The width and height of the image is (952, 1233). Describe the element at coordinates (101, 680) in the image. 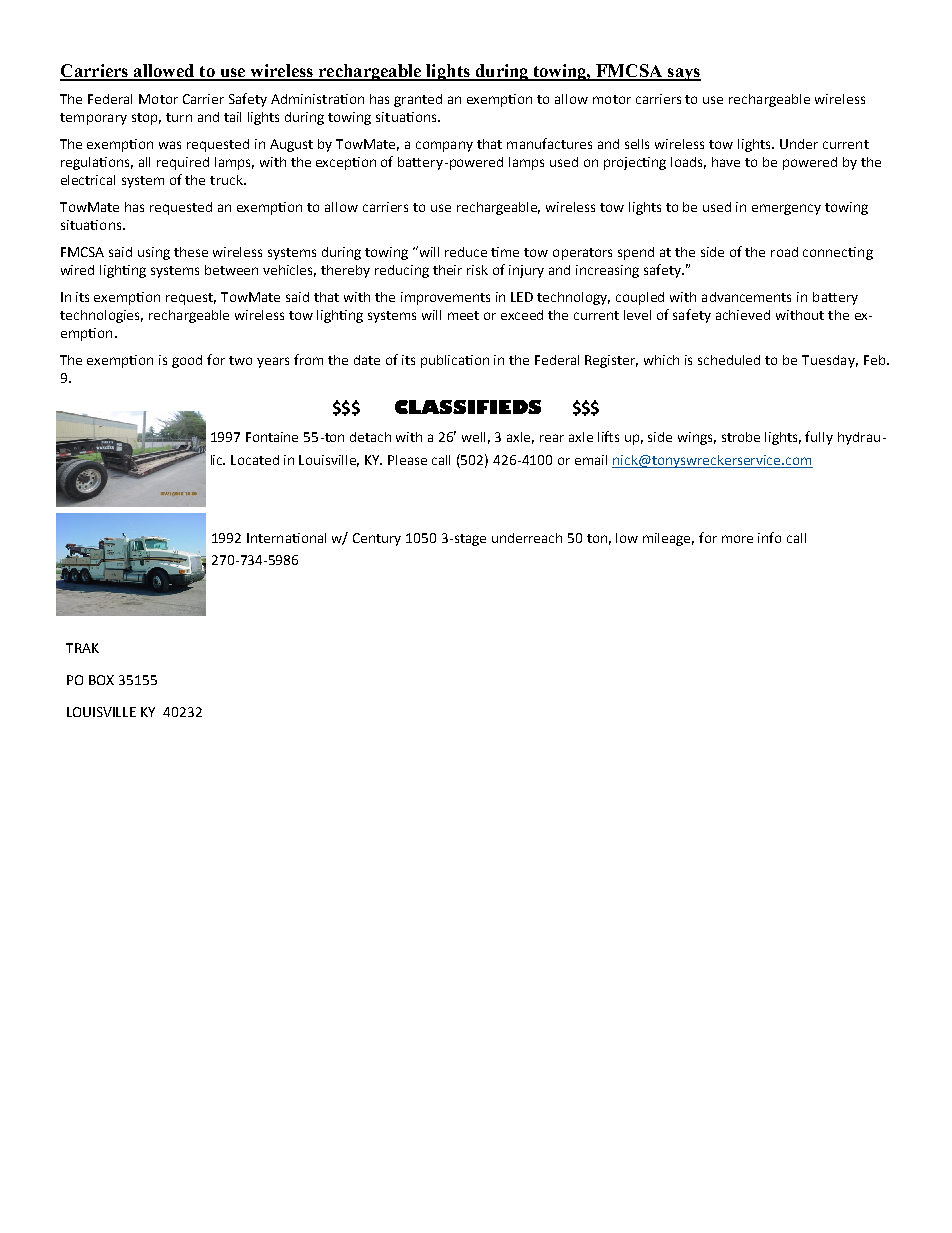

I see `BOX` at that location.
